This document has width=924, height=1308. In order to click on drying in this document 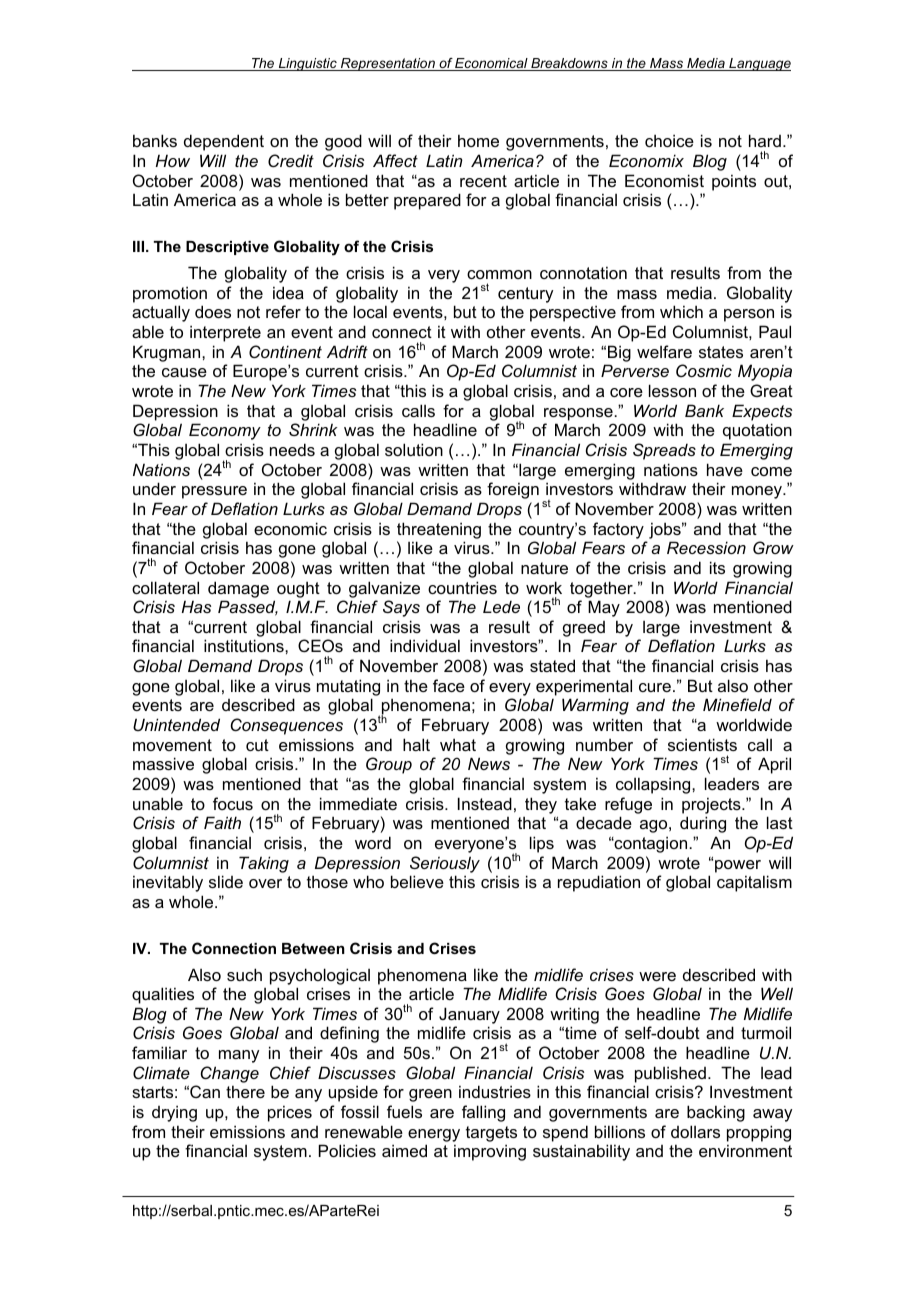, I will do `click(174, 1113)`.
